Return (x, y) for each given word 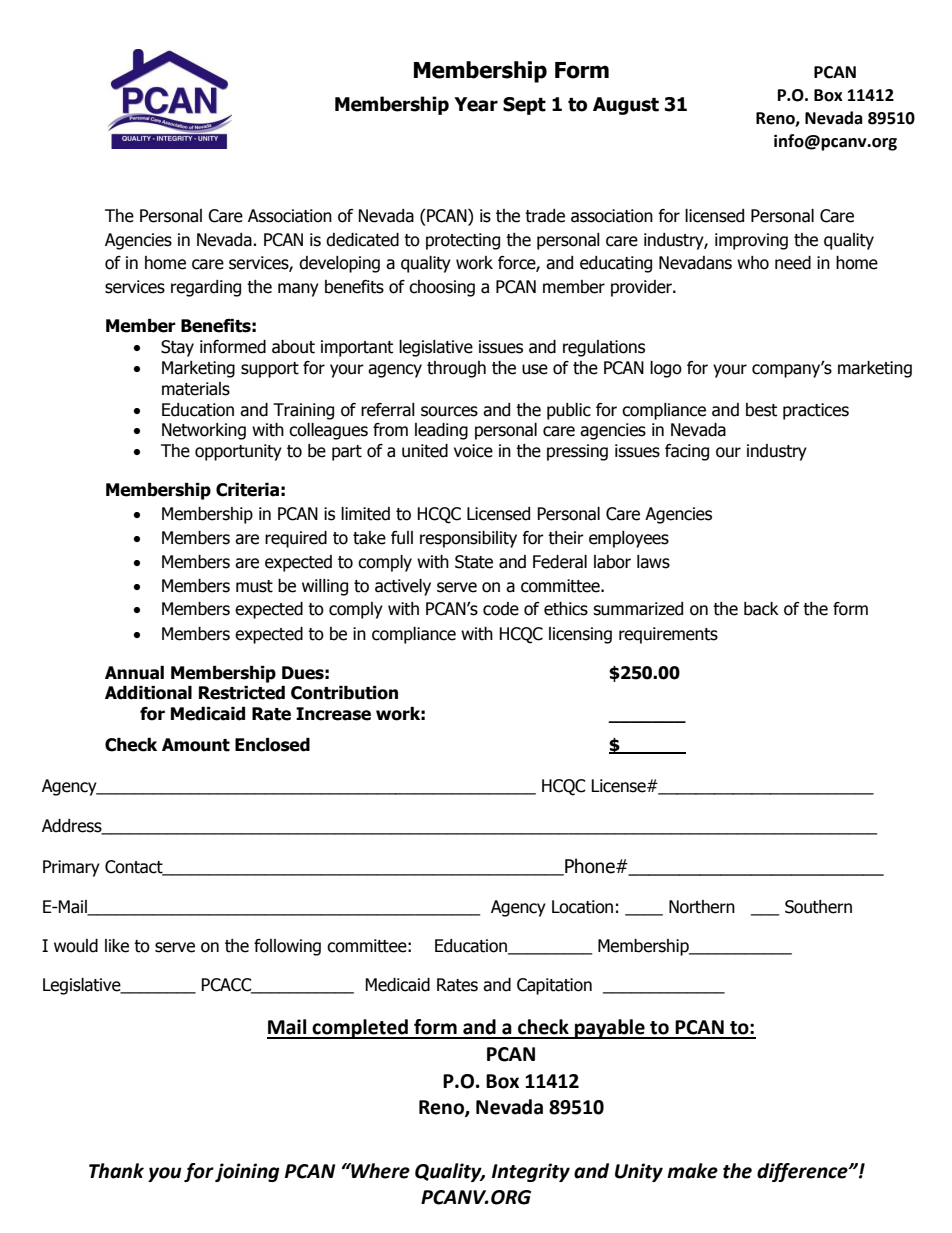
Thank (116, 1171)
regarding (206, 288)
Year (476, 104)
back (761, 609)
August (626, 106)
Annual (134, 673)
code (501, 609)
